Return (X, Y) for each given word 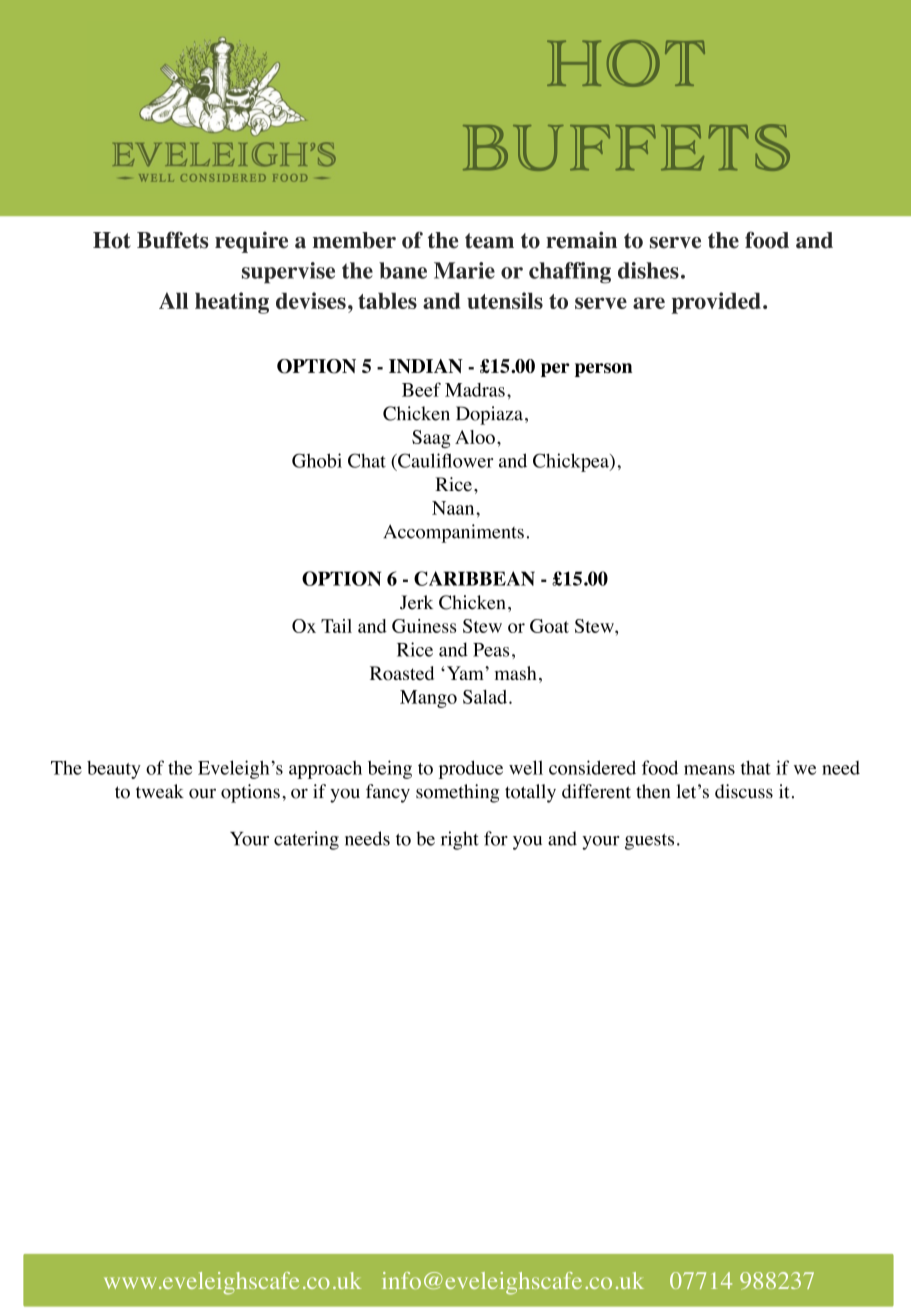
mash (516, 673)
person (603, 370)
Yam (465, 673)
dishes (648, 270)
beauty (114, 770)
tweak (160, 791)
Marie (464, 270)
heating (232, 303)
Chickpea (572, 462)
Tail (336, 626)
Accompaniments (453, 533)
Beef (421, 389)
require (251, 242)
